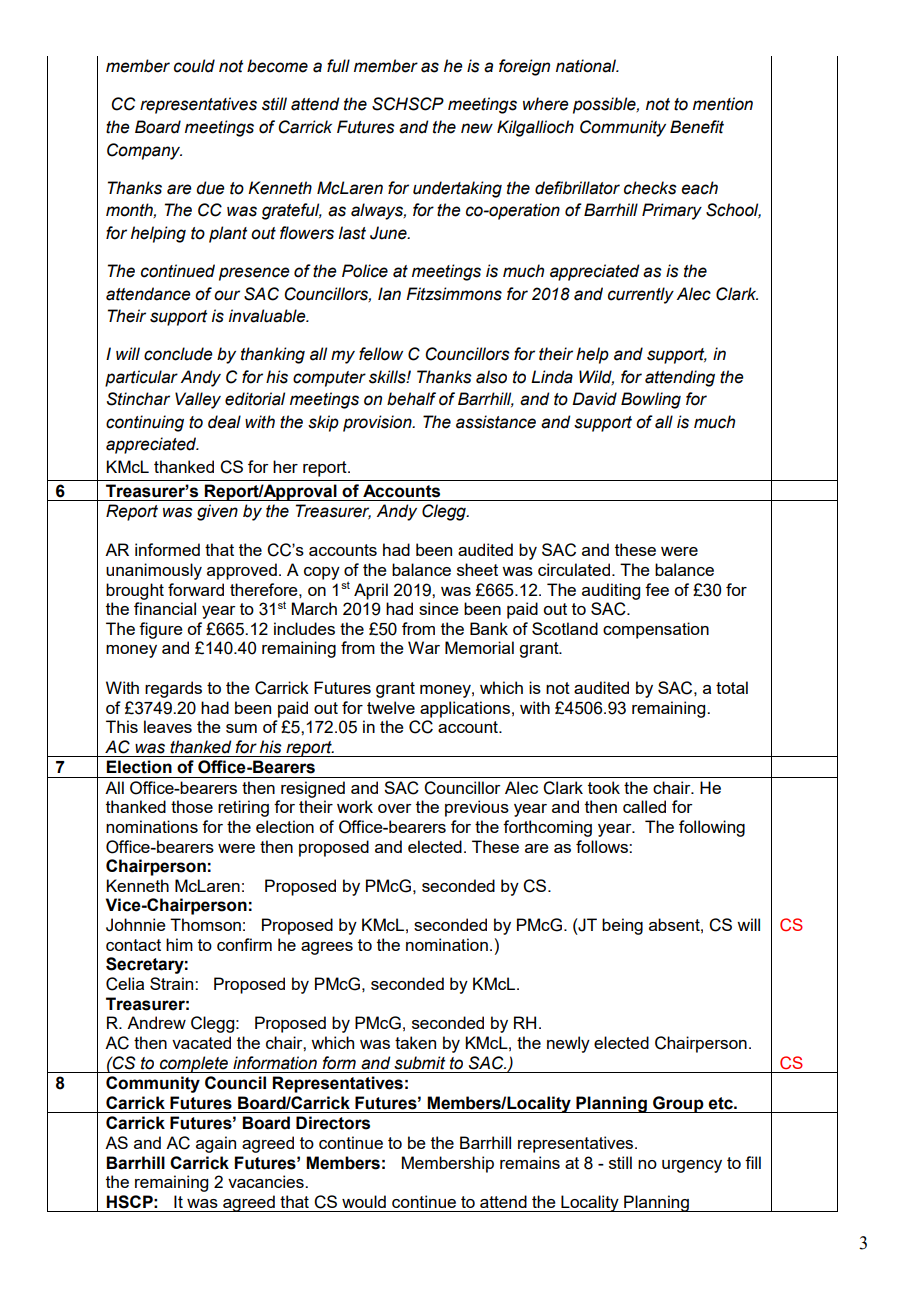 This screenshot has width=924, height=1308. What do you see at coordinates (697, 127) in the screenshot?
I see `Benefit` at bounding box center [697, 127].
